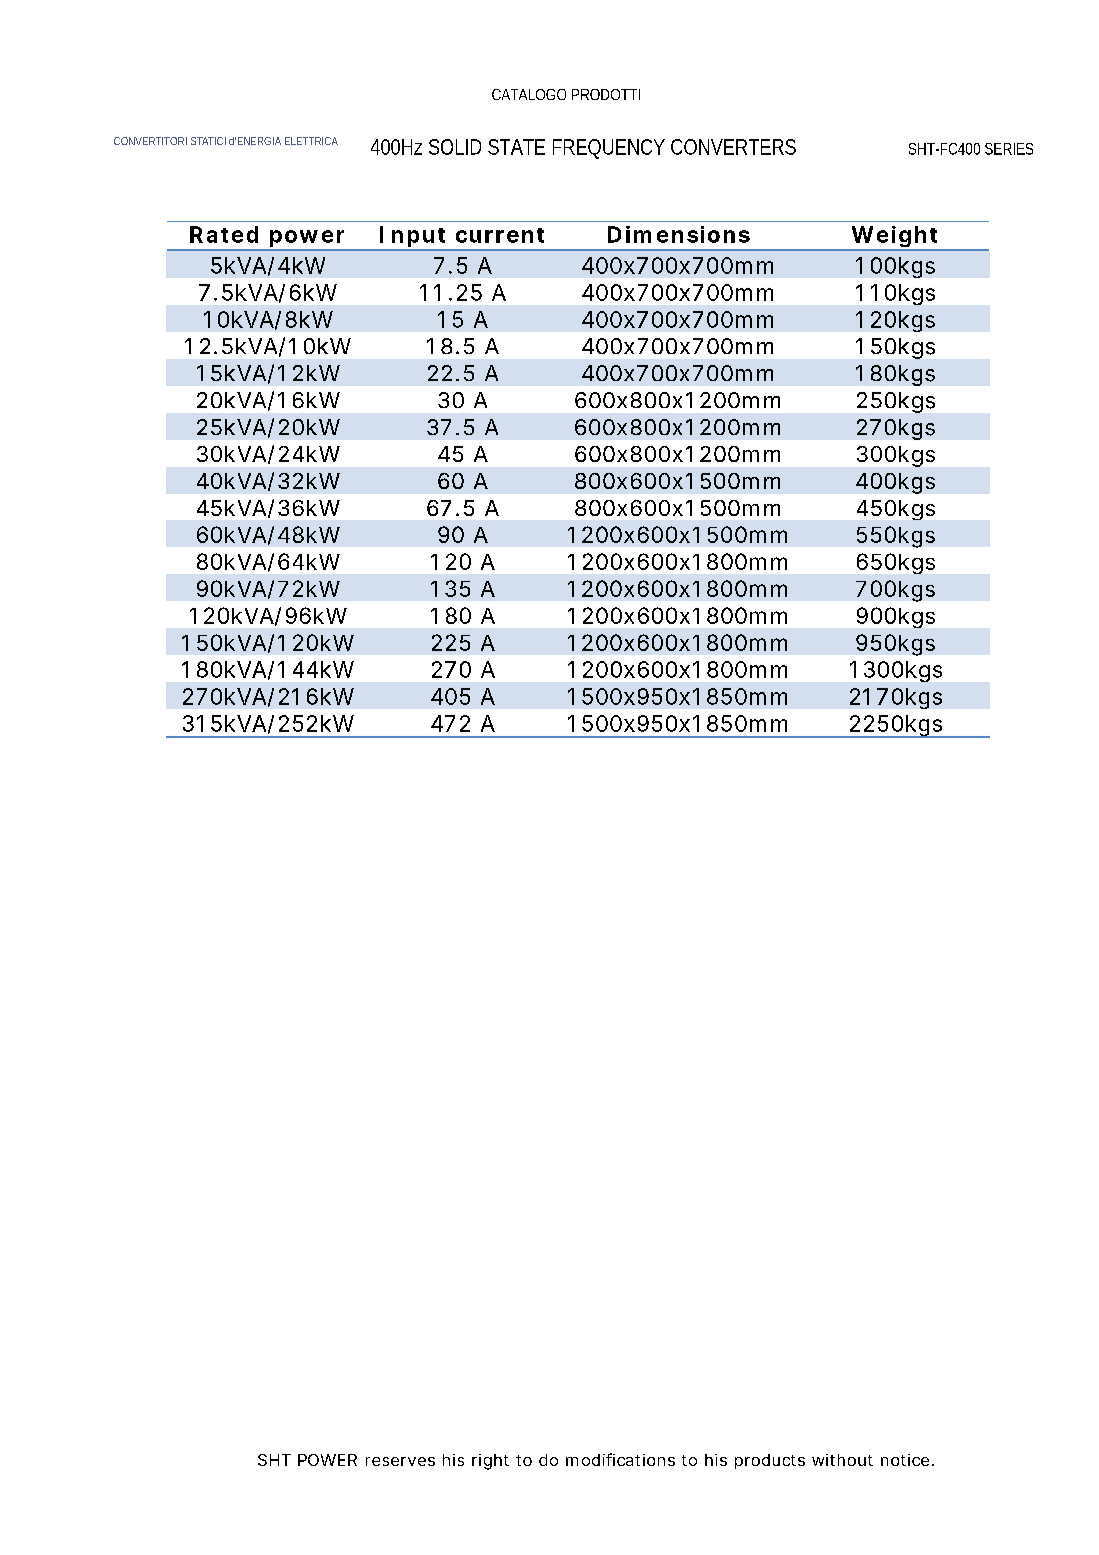 The image size is (1099, 1555). I want to click on FREQUENCY, so click(609, 148).
